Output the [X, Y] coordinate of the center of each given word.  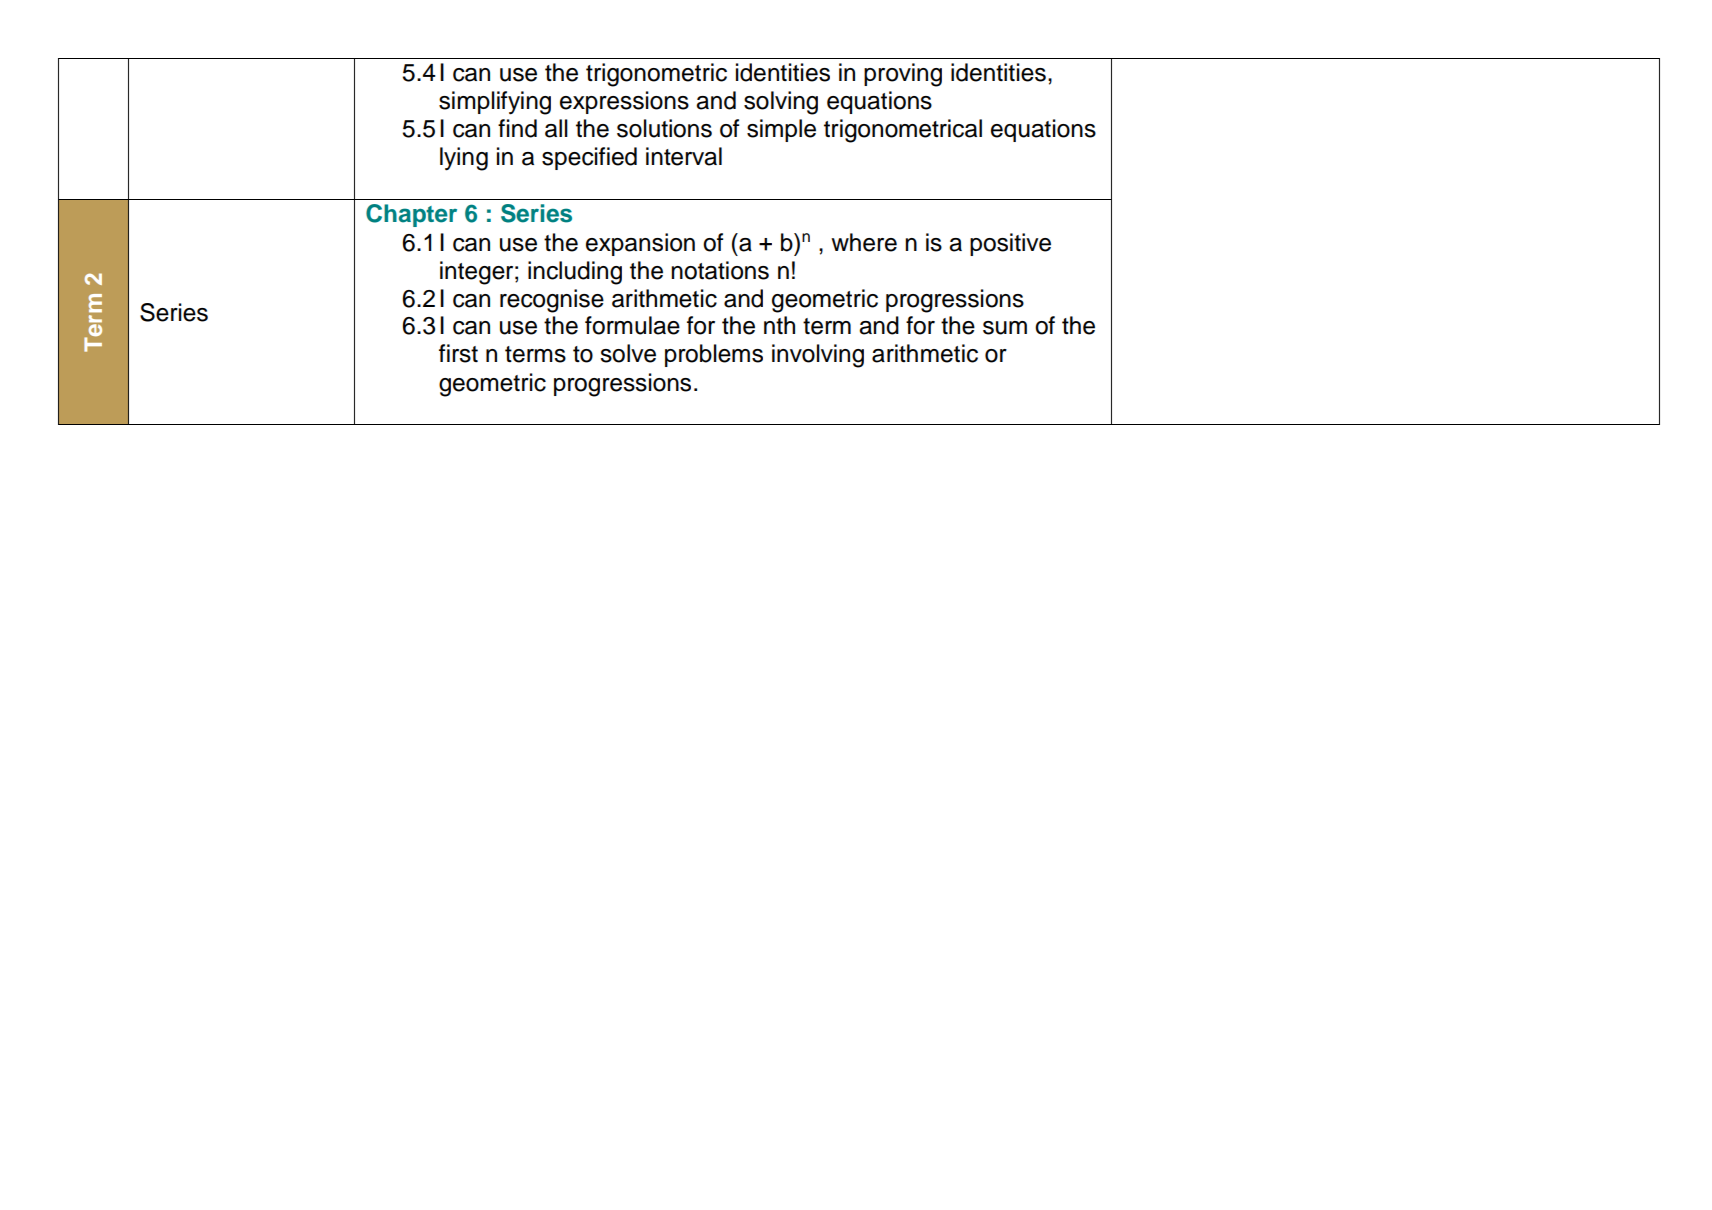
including [575, 273]
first [458, 353]
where [864, 242]
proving [903, 75]
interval [684, 156]
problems [714, 355]
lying [464, 159]
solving [781, 103]
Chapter [411, 215]
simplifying [495, 103]
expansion [640, 244]
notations [720, 270]
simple [781, 130]
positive [1010, 244]
